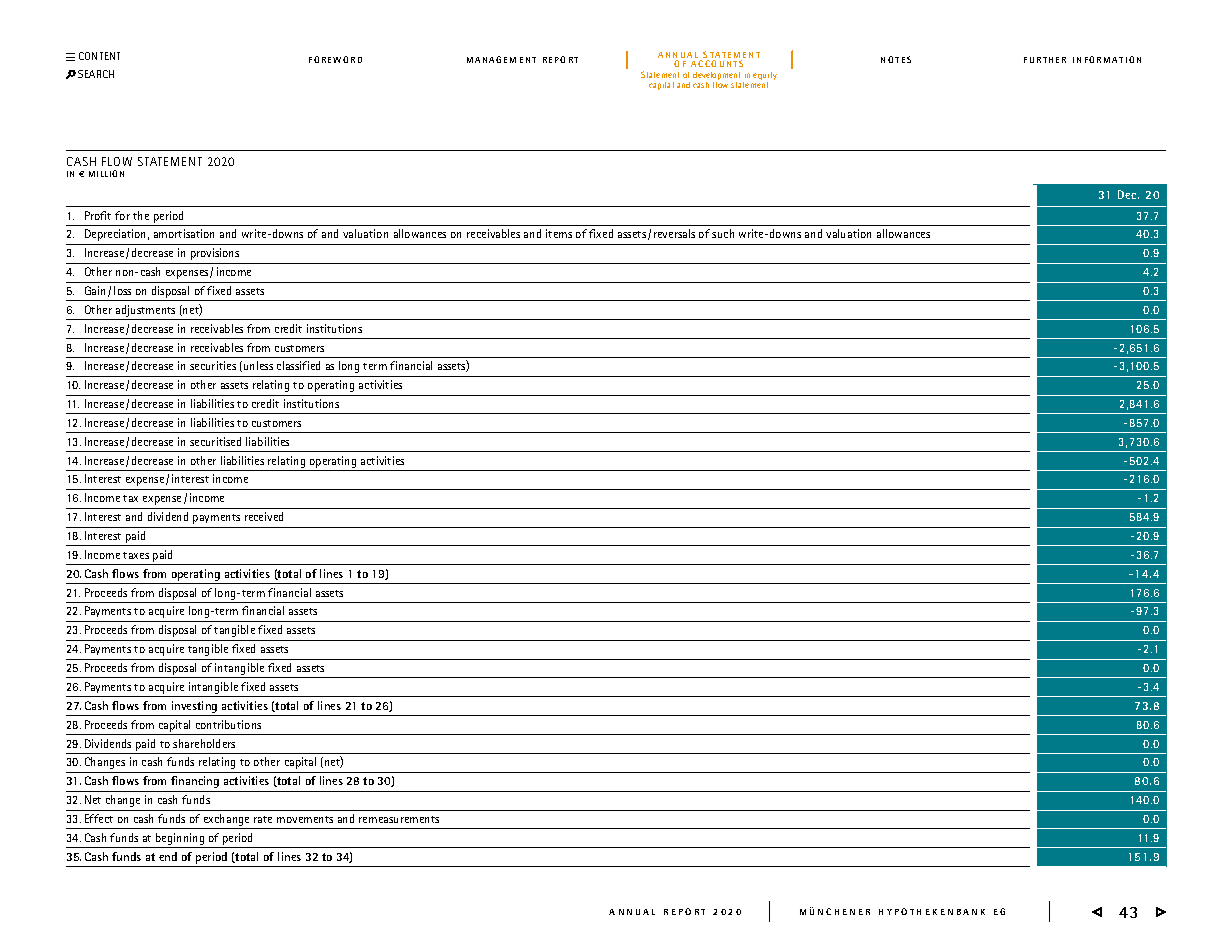 This page has width=1232, height=952. Describe the element at coordinates (136, 555) in the page. I see `taxes` at that location.
